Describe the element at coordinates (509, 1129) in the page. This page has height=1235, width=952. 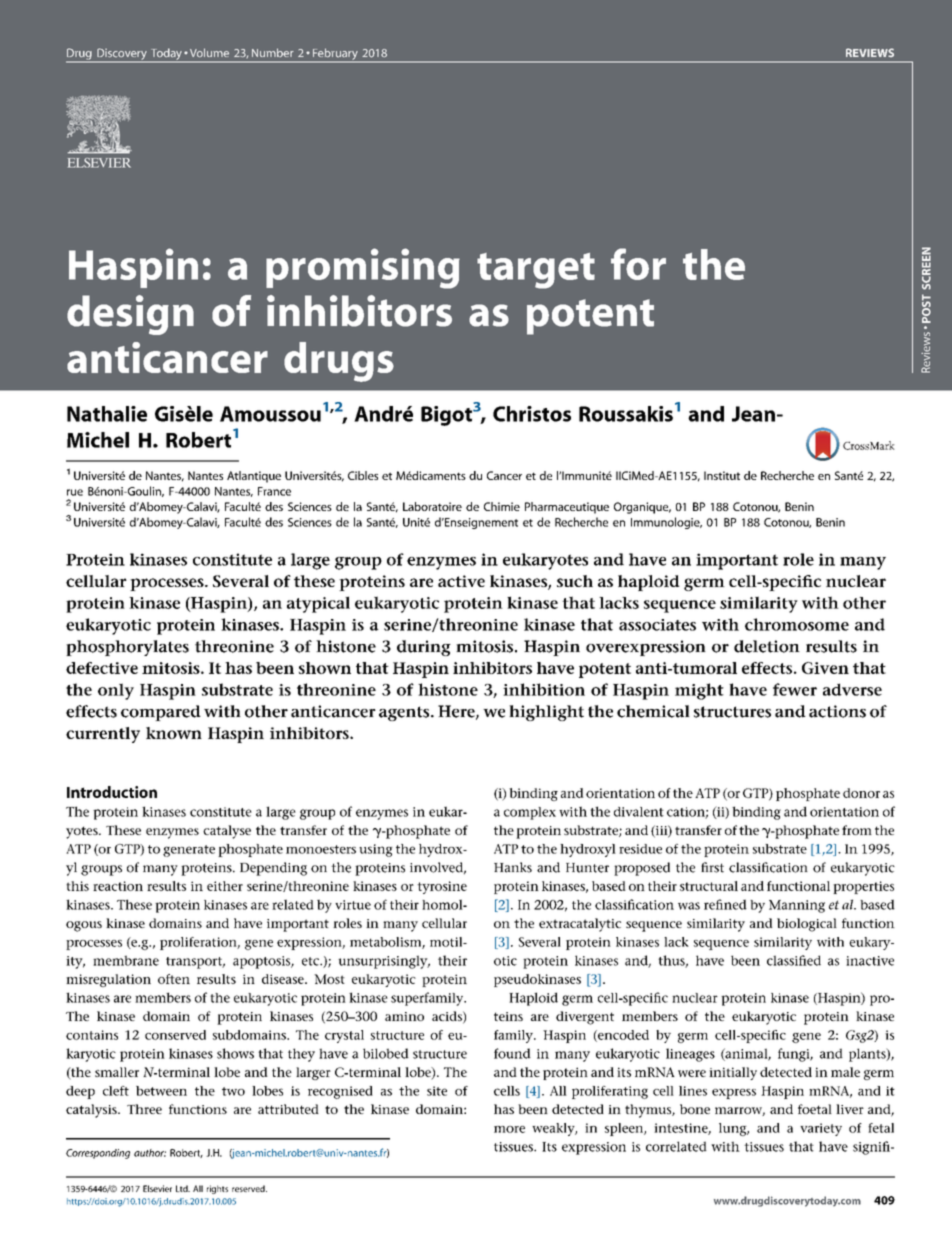
I see `more` at that location.
